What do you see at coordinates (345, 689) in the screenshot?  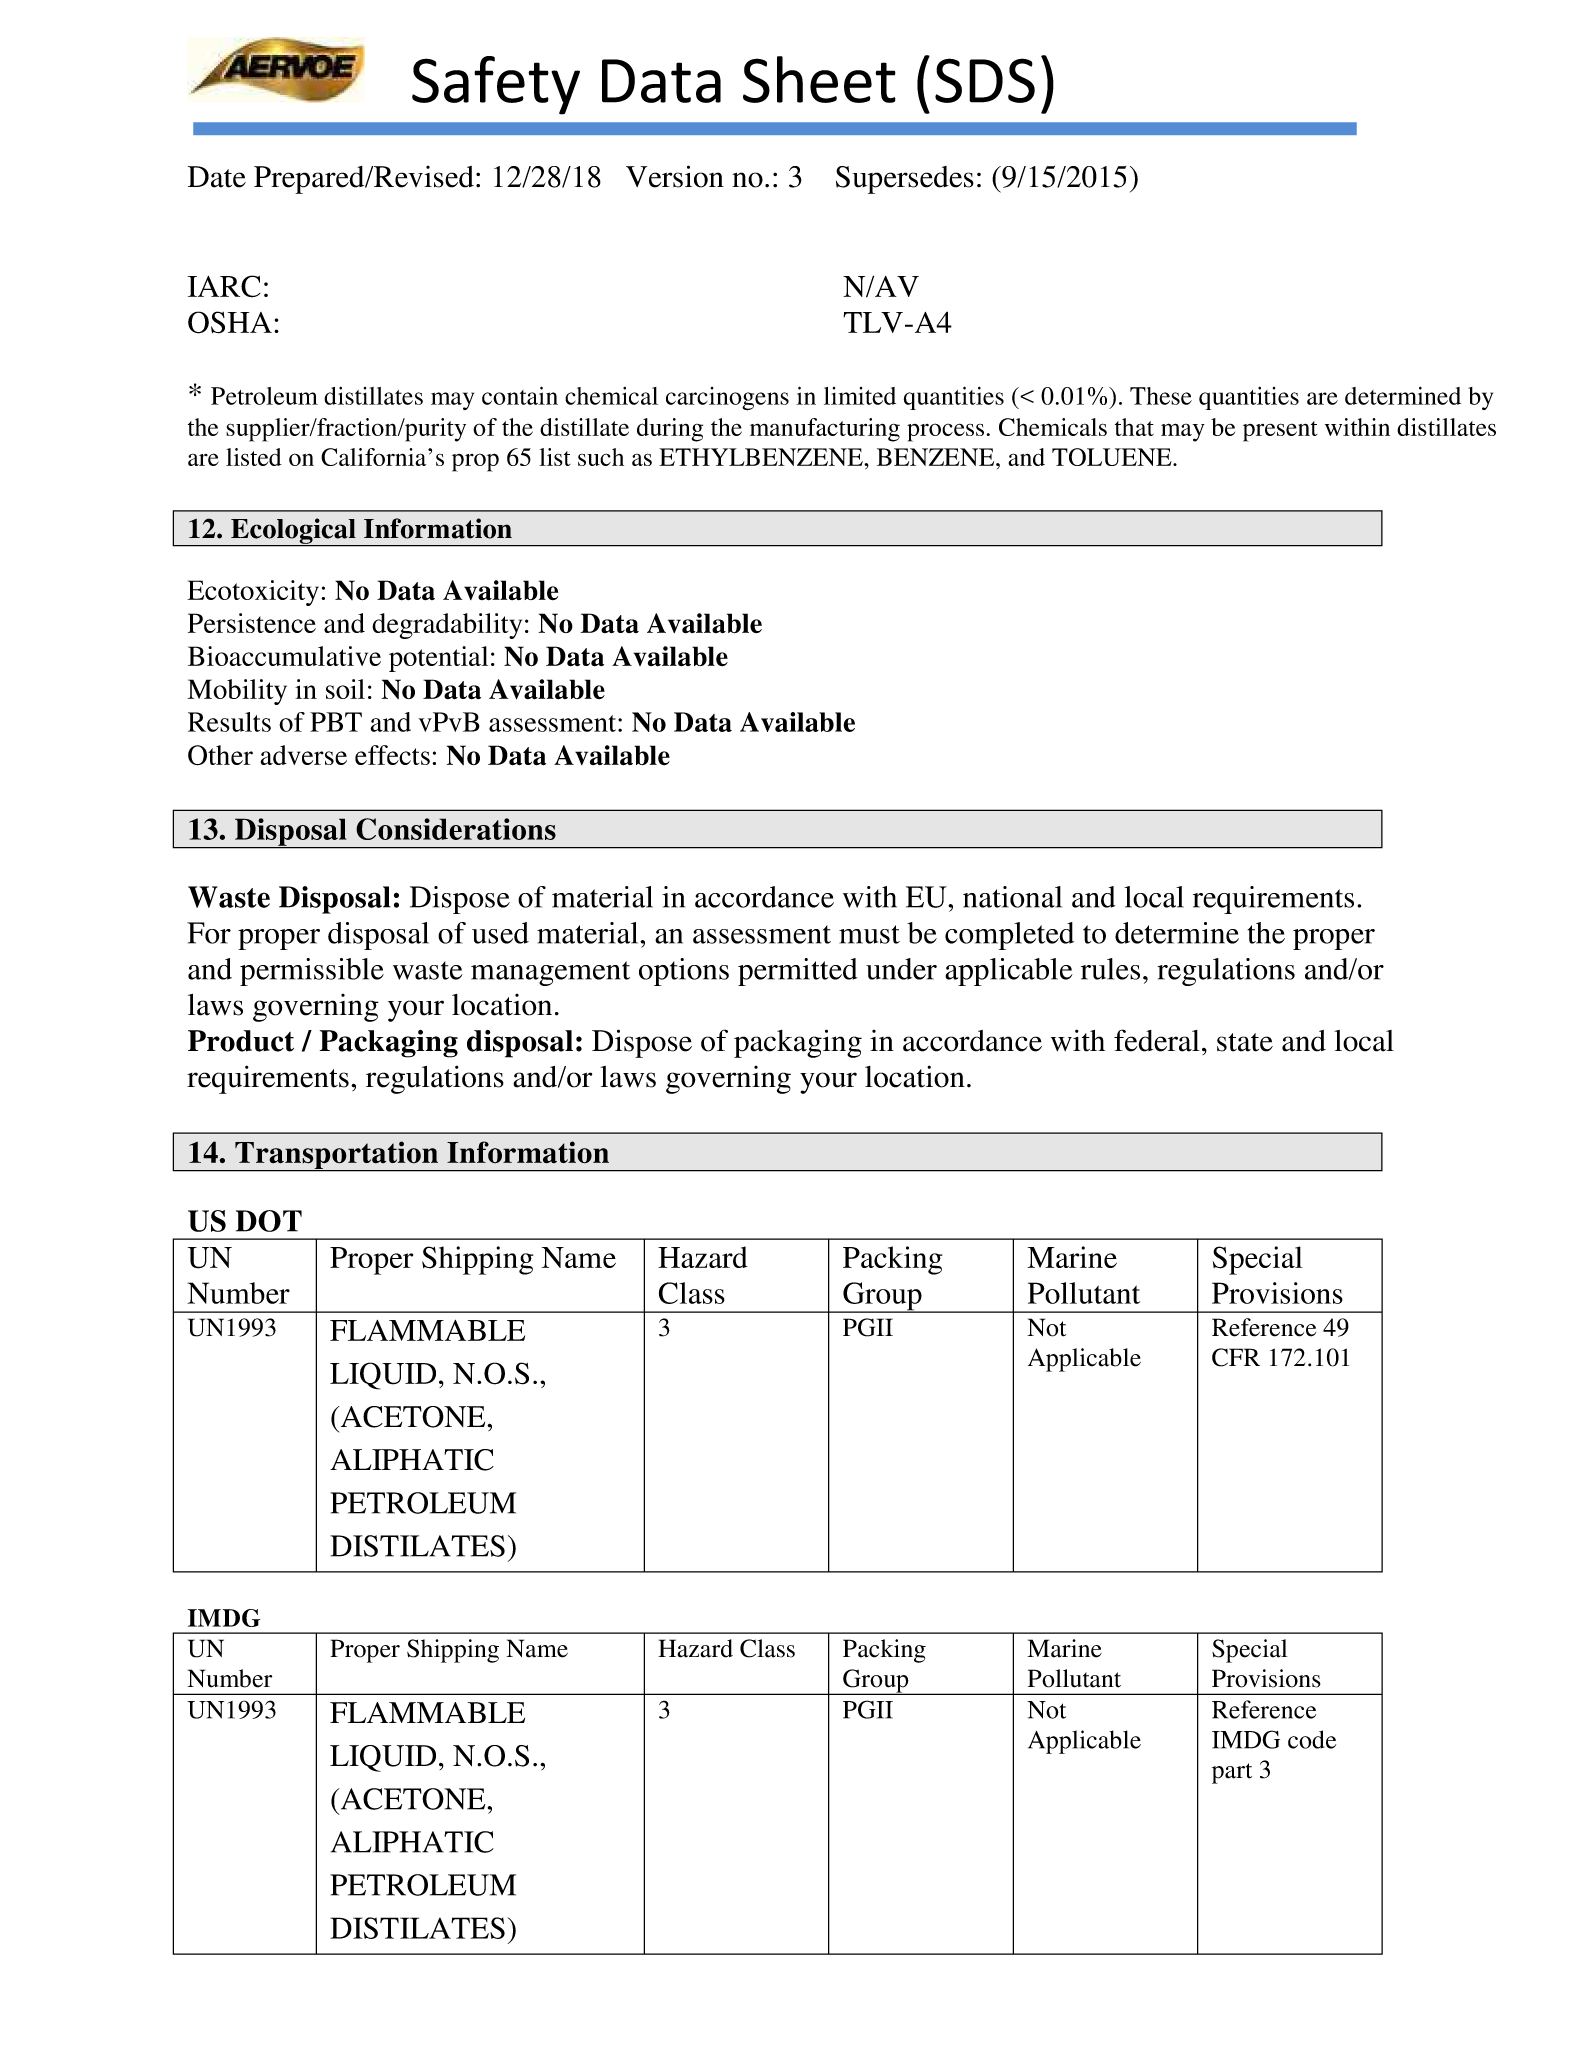 I see `soil` at bounding box center [345, 689].
